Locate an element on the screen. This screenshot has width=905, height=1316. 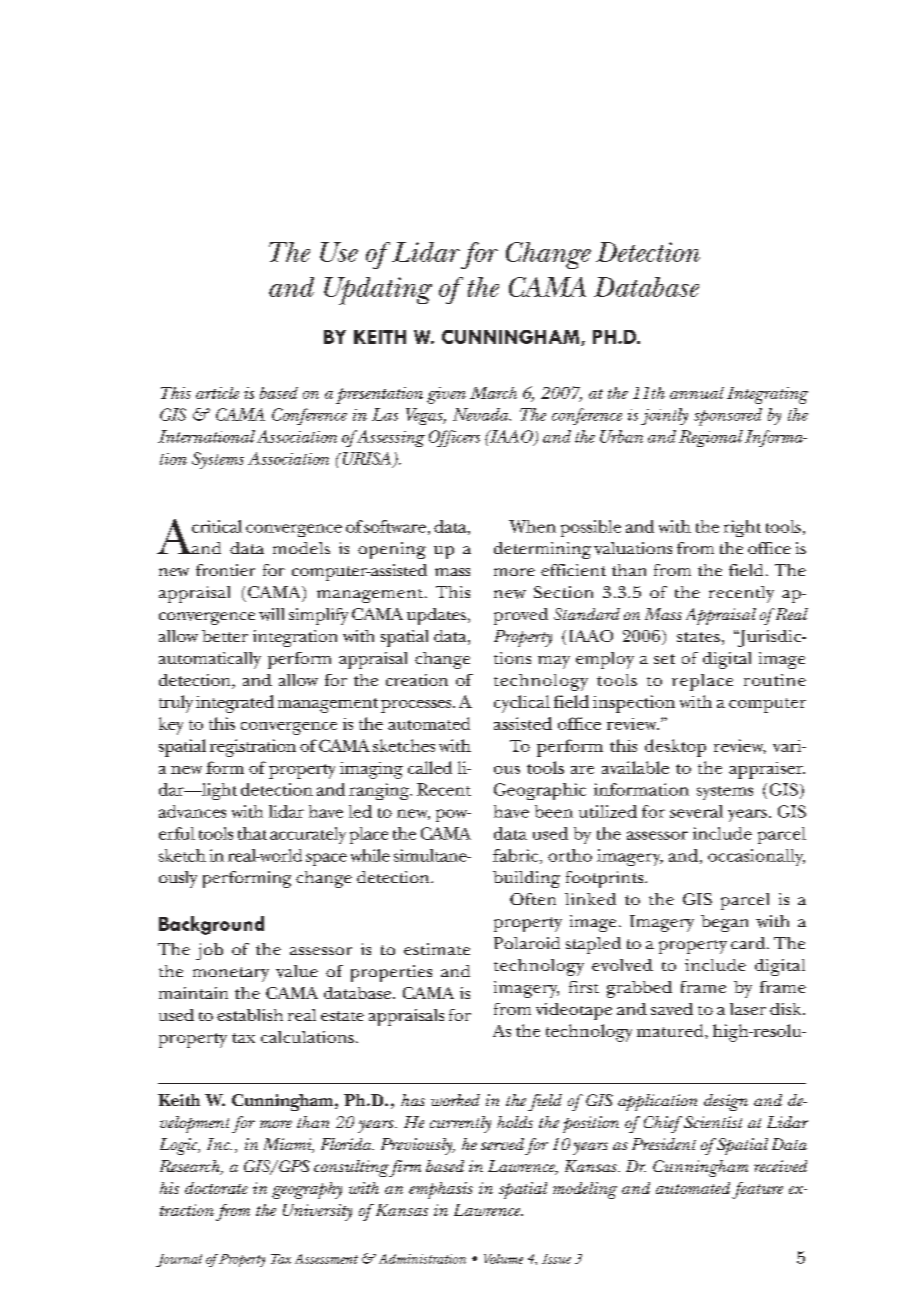
design is located at coordinates (726, 1102).
